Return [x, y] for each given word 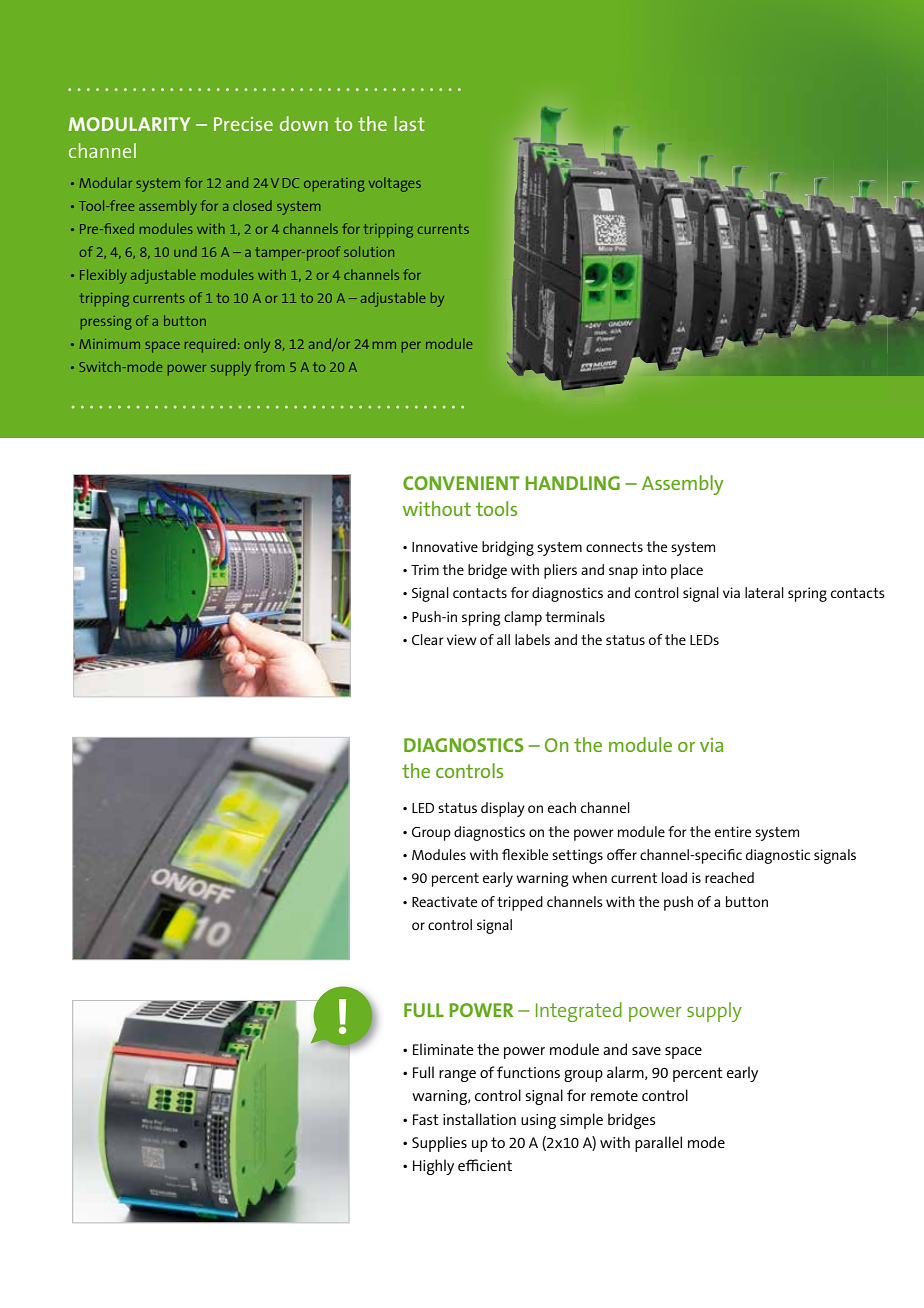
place [687, 571]
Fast [426, 1119]
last [409, 123]
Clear [427, 639]
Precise [243, 124]
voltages [395, 184]
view [462, 639]
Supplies [439, 1144]
